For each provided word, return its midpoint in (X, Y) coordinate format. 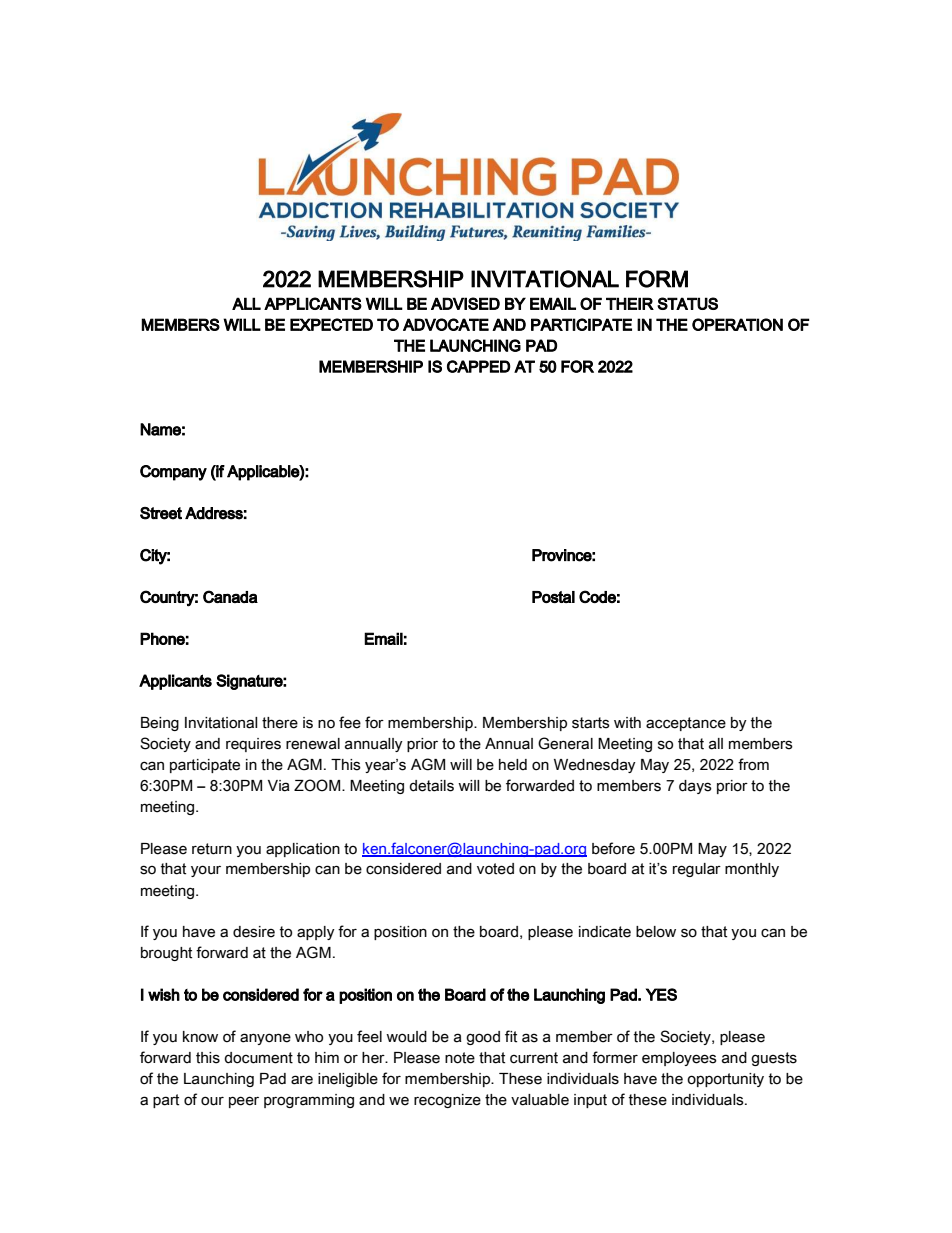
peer (244, 1102)
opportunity (725, 1080)
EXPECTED (331, 324)
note (460, 1058)
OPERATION (737, 324)
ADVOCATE (446, 324)
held (513, 765)
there (280, 723)
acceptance (686, 724)
